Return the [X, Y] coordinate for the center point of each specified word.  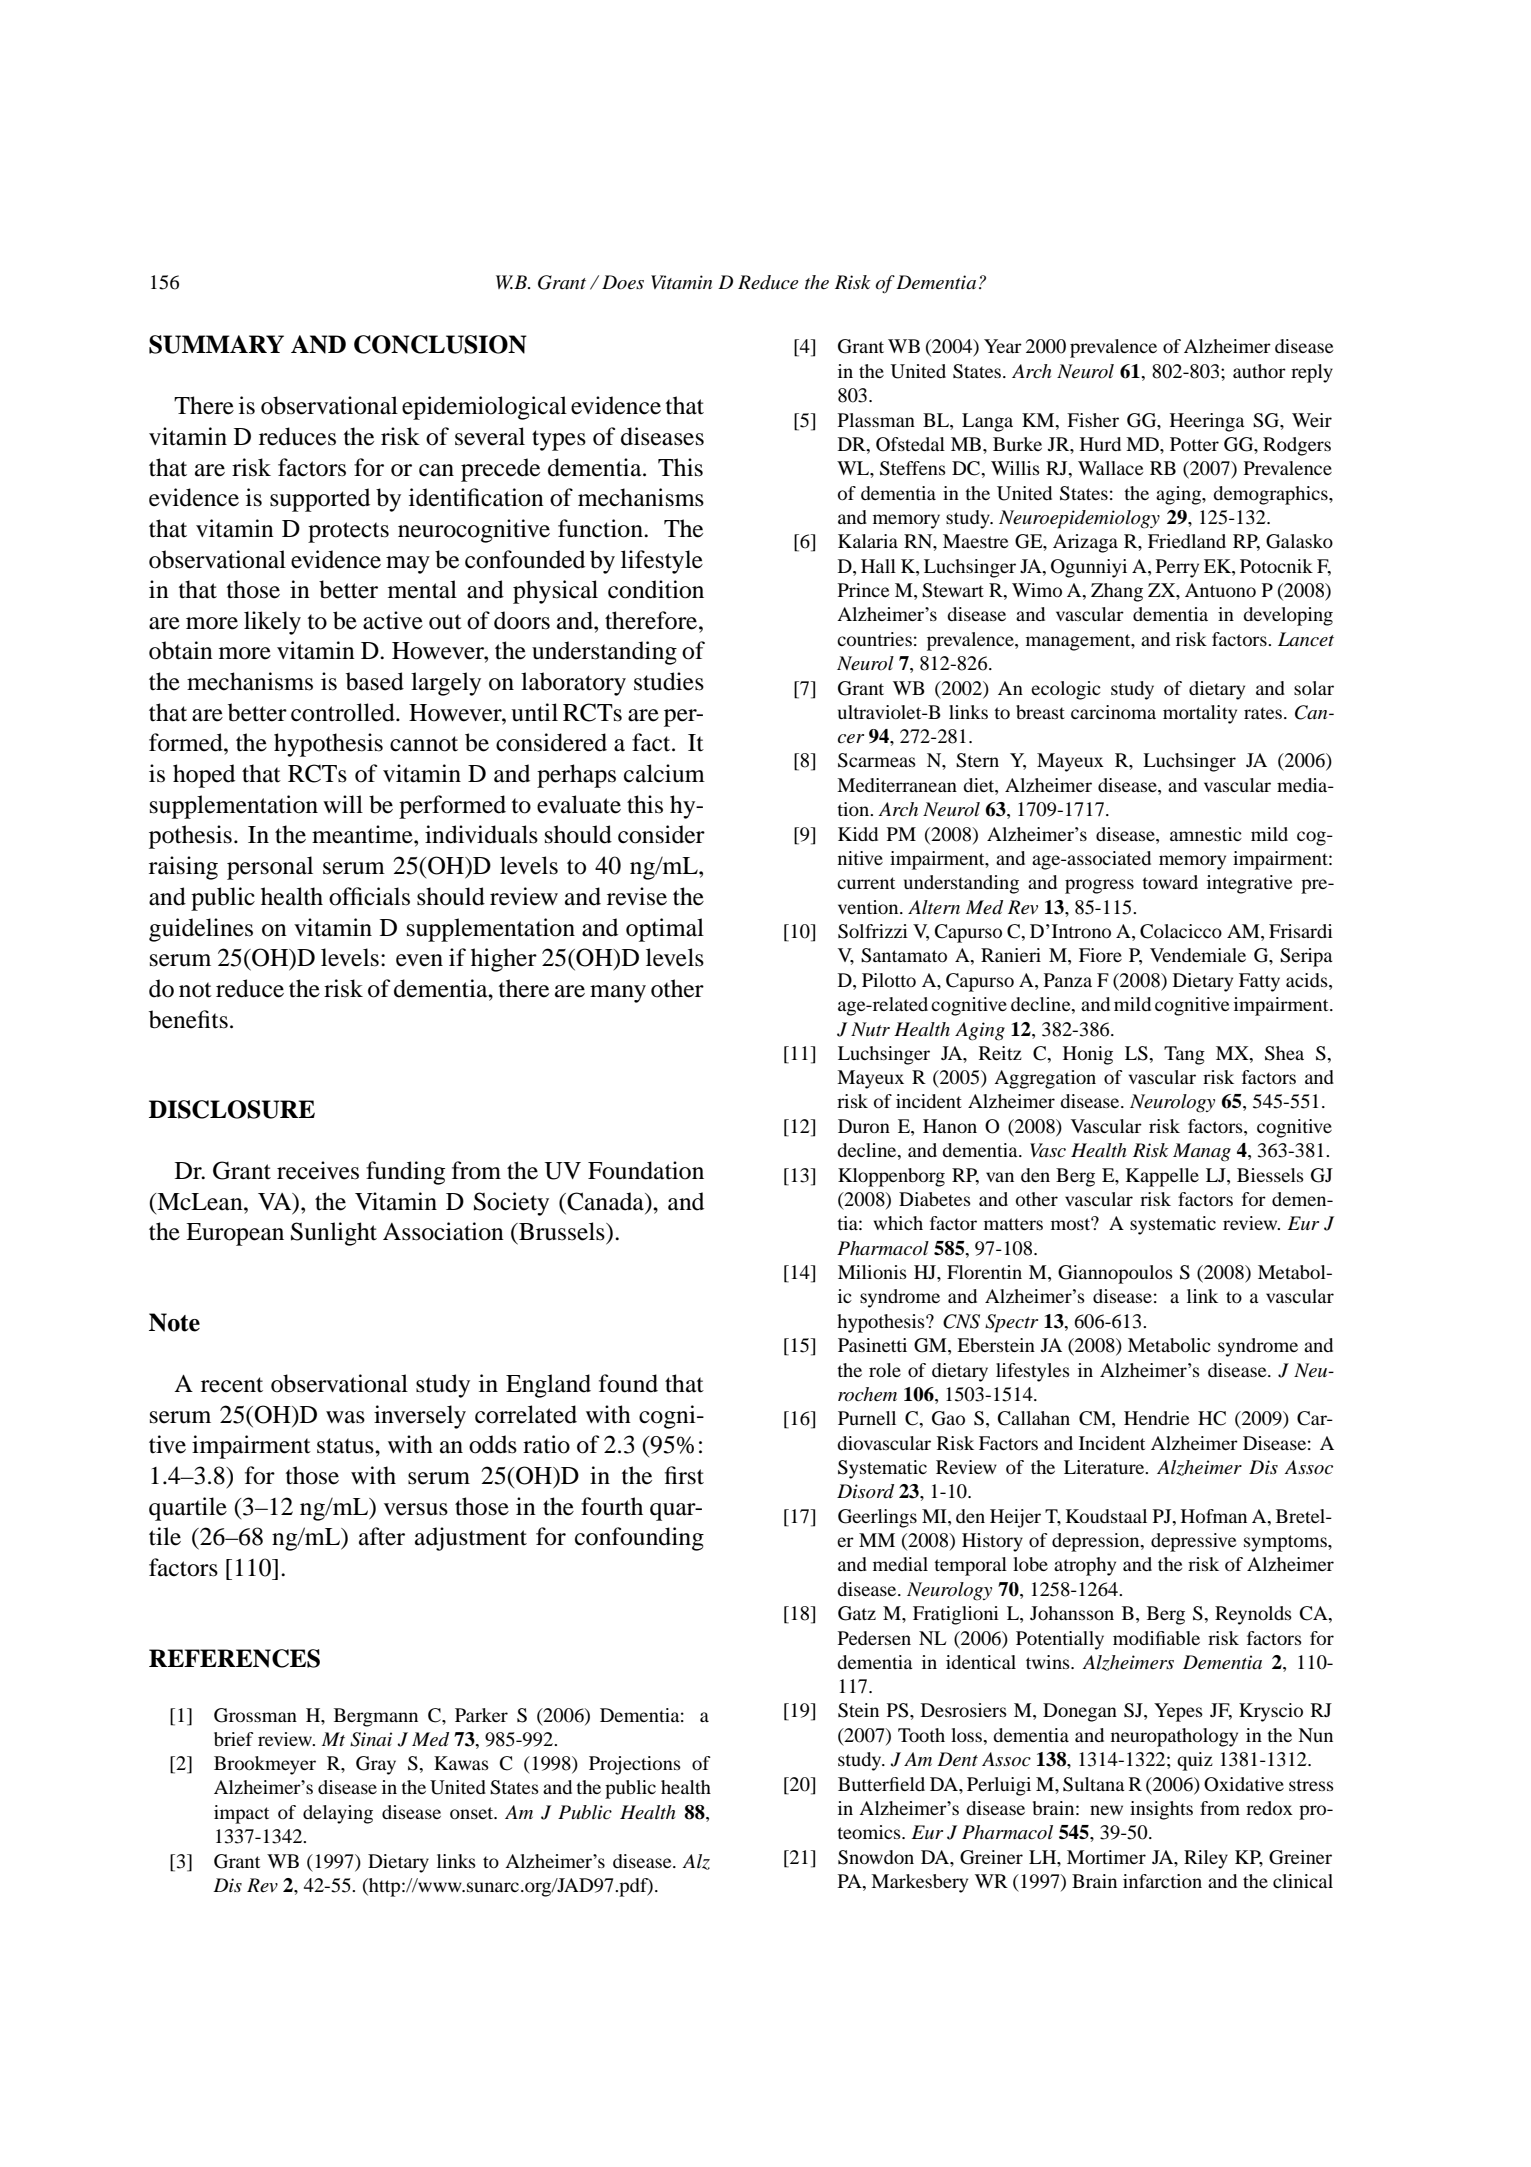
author [1259, 371]
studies [669, 681]
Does [623, 282]
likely [272, 623]
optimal [665, 930]
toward [1170, 882]
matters [1013, 1224]
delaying [338, 1814]
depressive [1193, 1542]
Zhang [1117, 592]
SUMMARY [216, 344]
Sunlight [334, 1234]
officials [369, 896]
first [684, 1475]
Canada [605, 1201]
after [382, 1536]
